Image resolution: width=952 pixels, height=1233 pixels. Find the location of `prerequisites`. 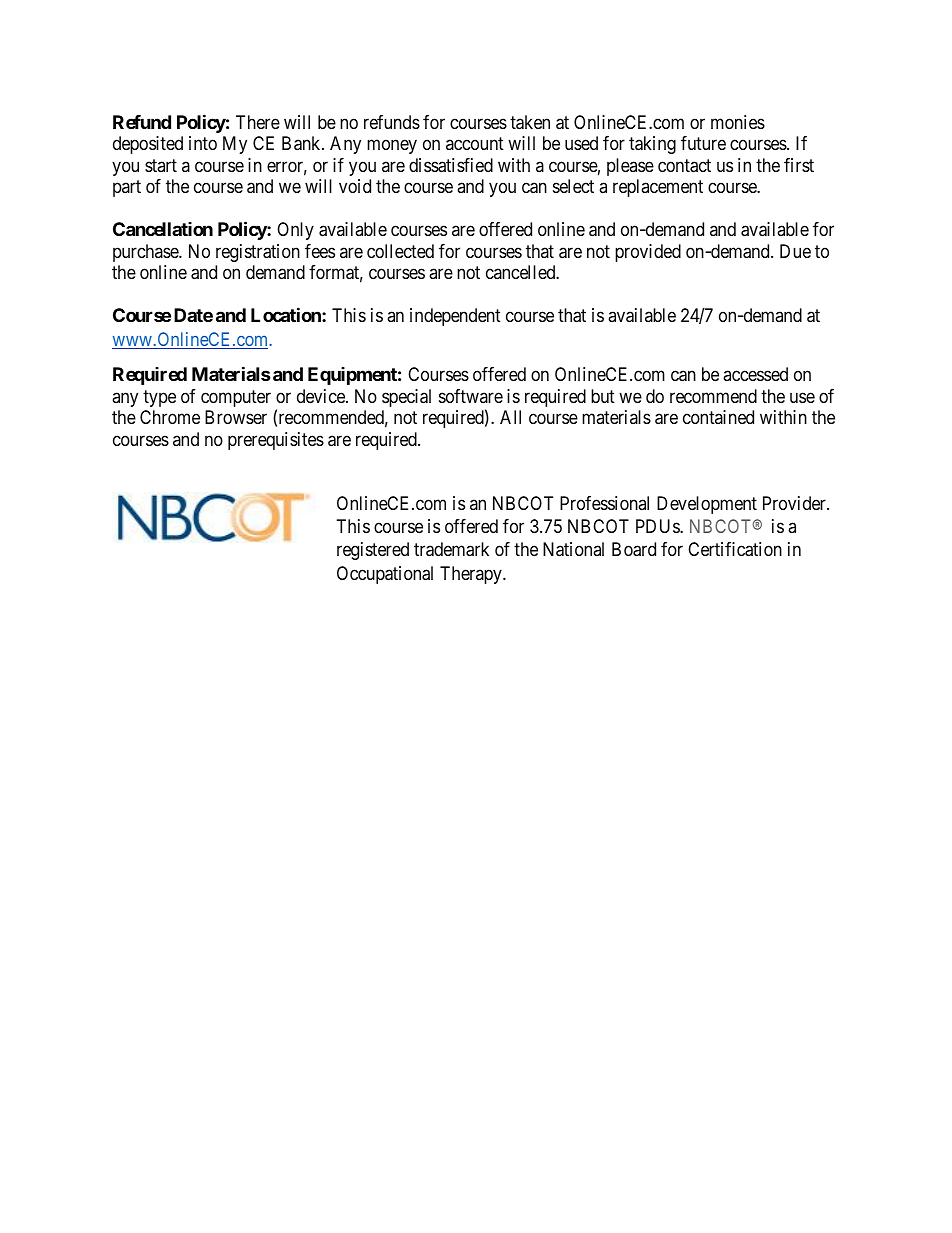

prerequisites is located at coordinates (276, 441).
